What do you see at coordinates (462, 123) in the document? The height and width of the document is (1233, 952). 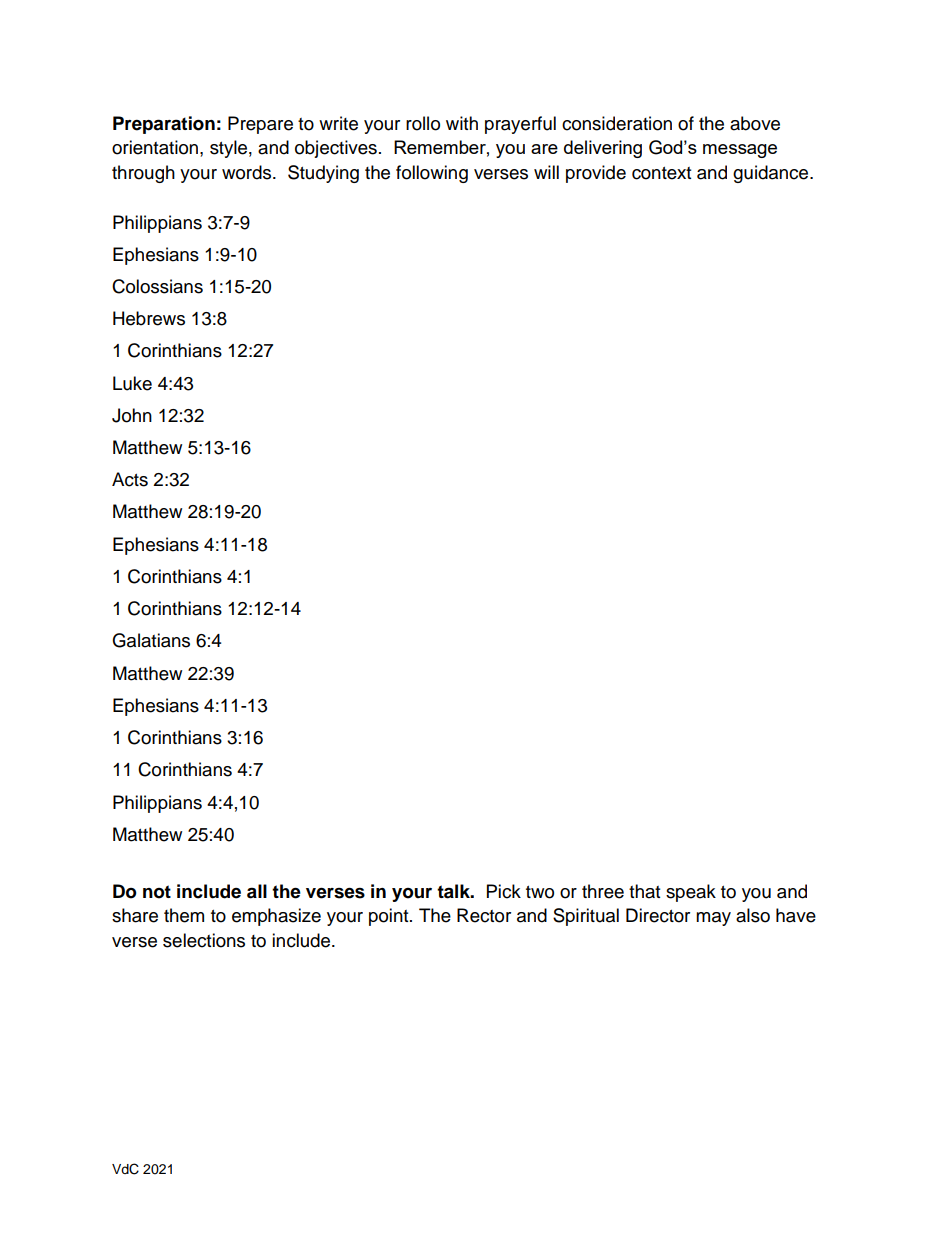 I see `with` at bounding box center [462, 123].
